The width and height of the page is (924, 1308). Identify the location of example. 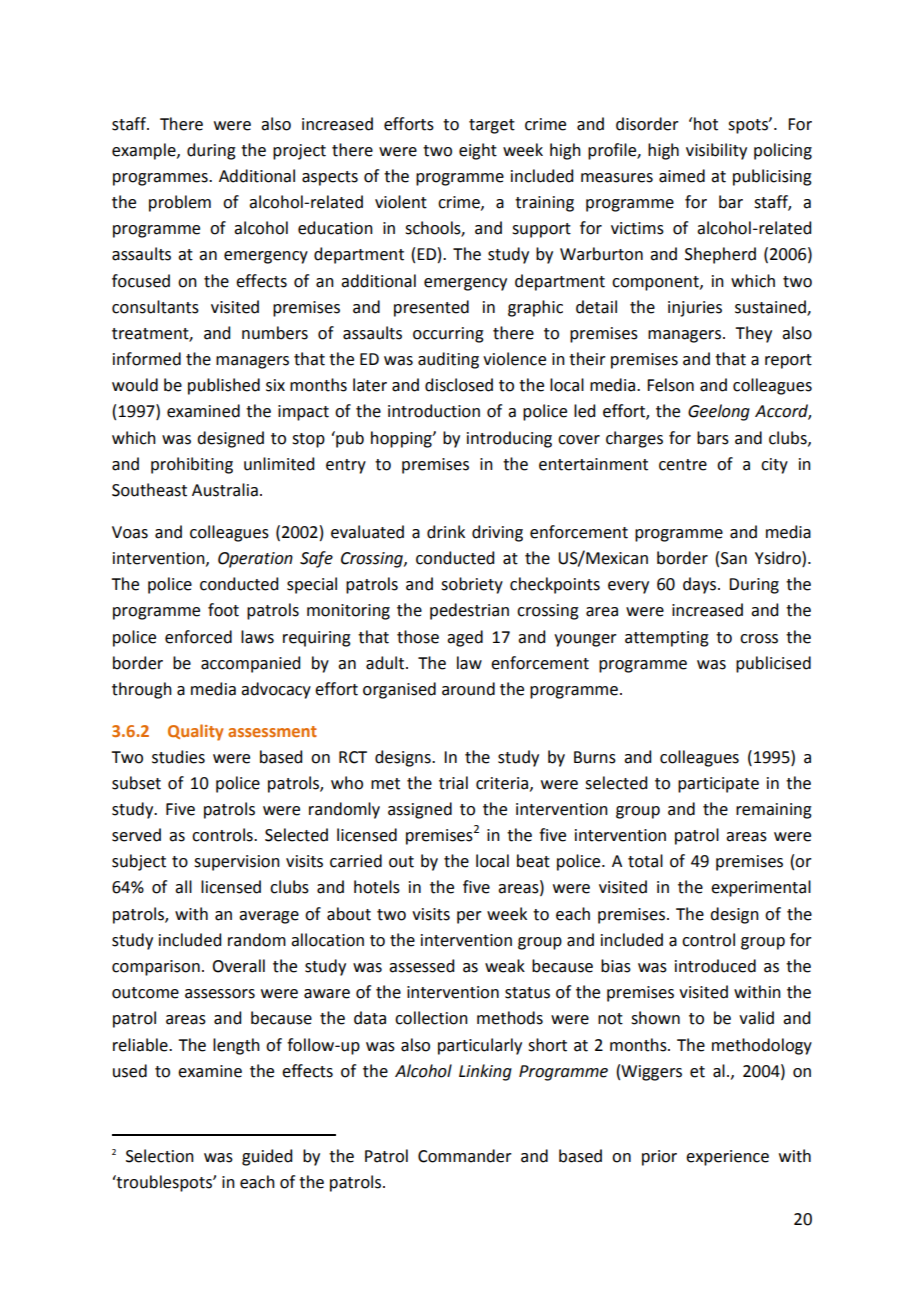
(145, 151).
